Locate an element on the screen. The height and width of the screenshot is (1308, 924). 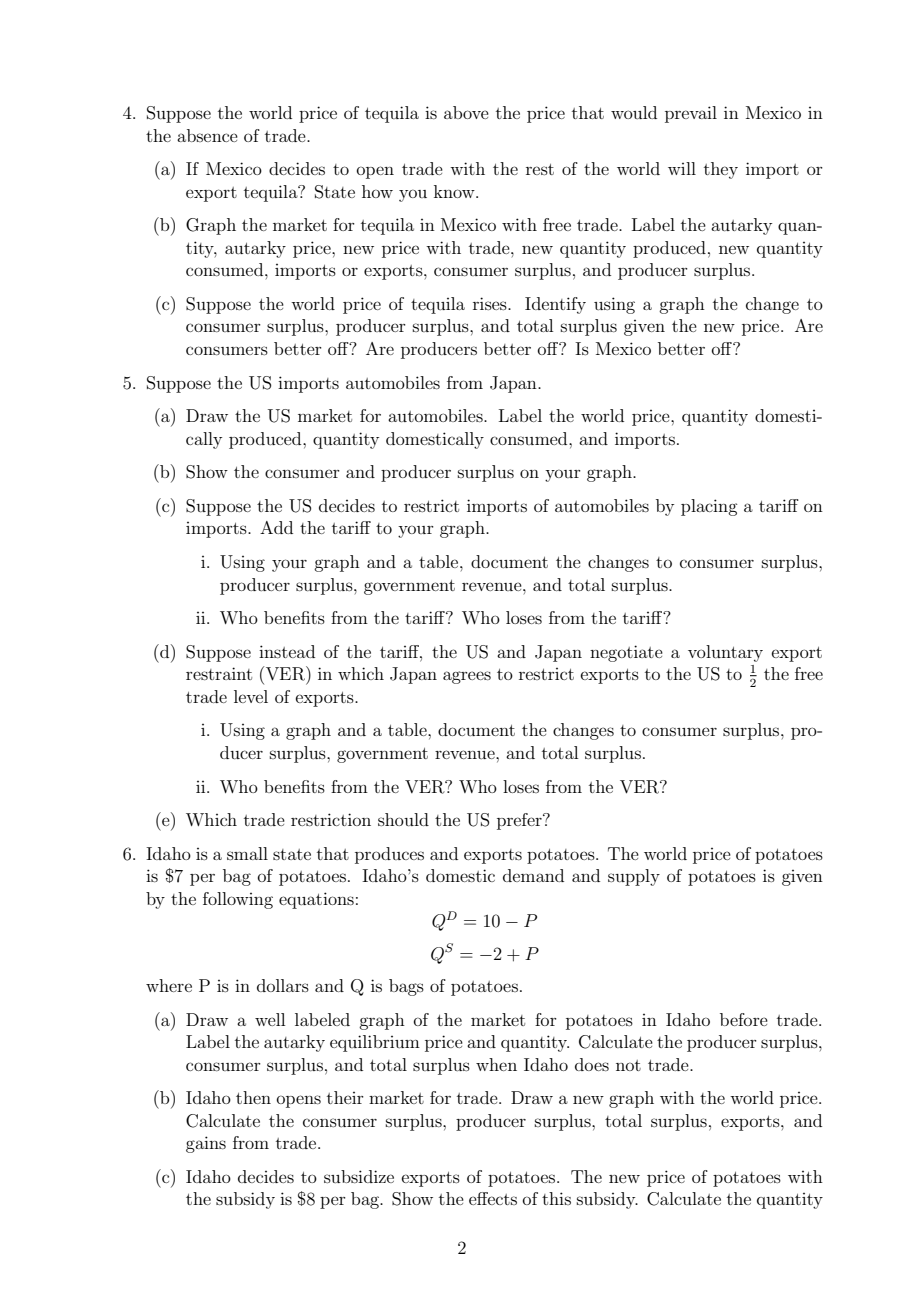
gains is located at coordinates (206, 1144).
